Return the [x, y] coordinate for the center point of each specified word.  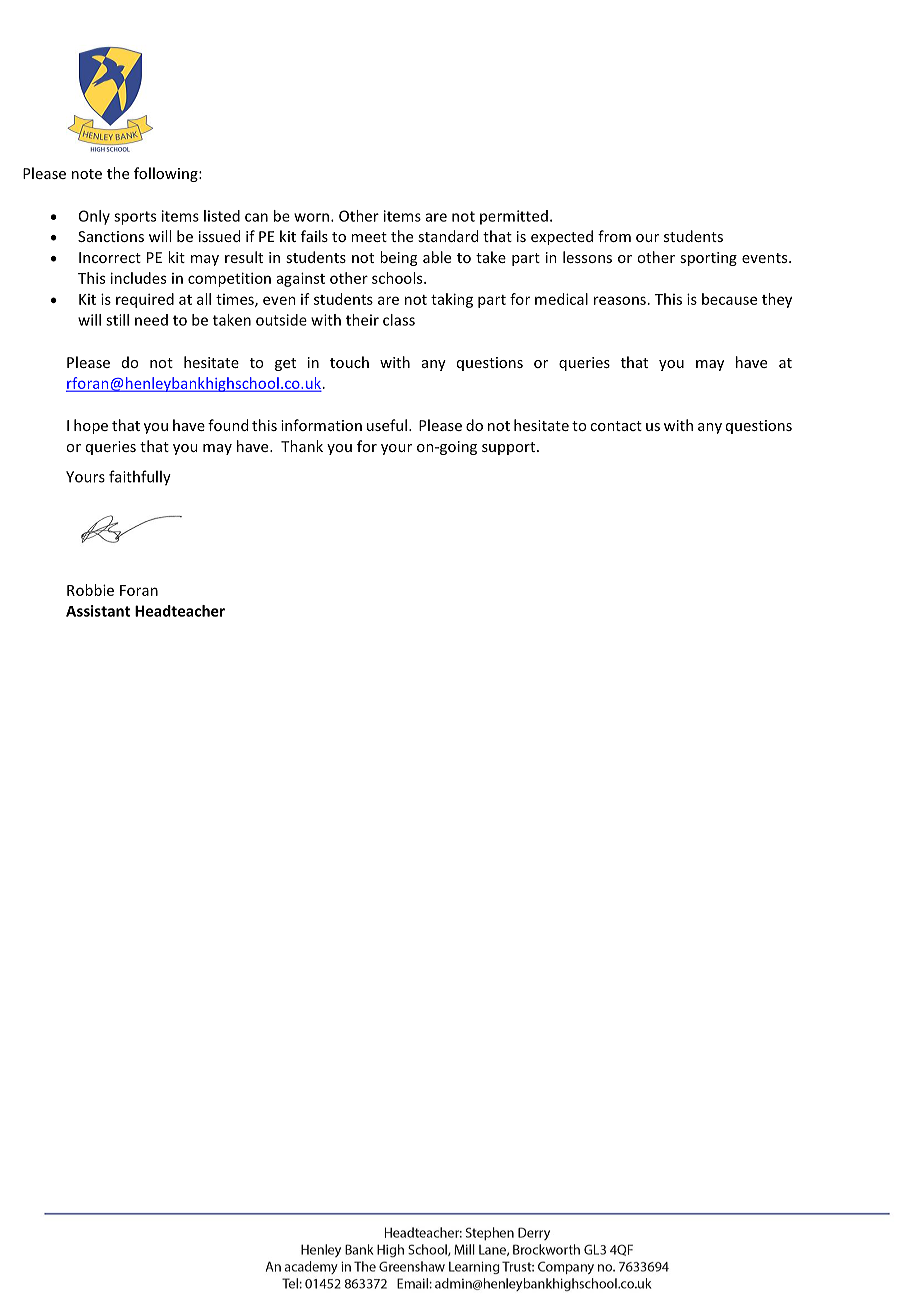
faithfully [140, 478]
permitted [514, 217]
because [729, 299]
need [151, 320]
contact [616, 426]
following [167, 174]
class [399, 320]
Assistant [98, 611]
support [510, 448]
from [614, 236]
